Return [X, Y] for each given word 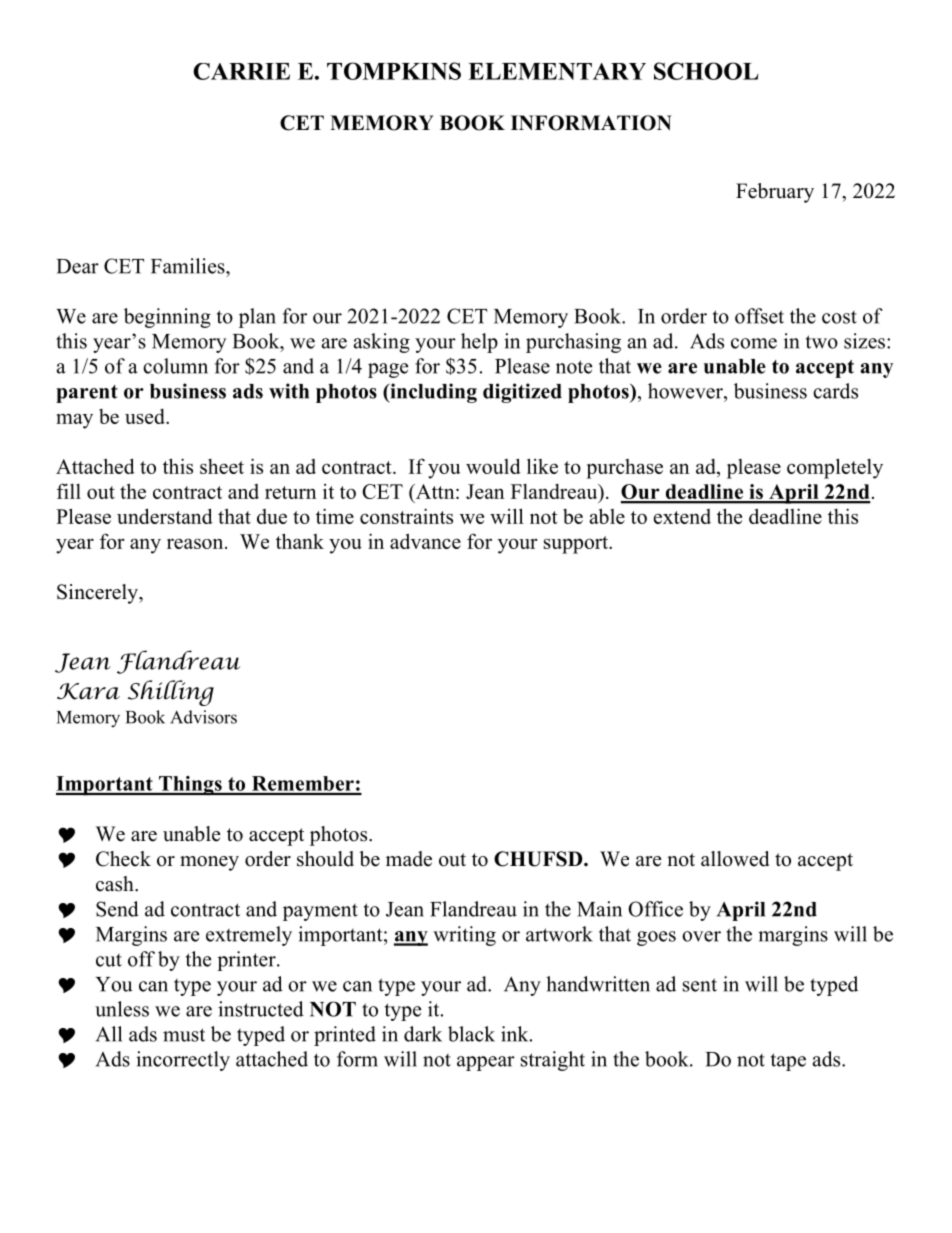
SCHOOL [706, 71]
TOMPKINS [394, 71]
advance [425, 541]
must [184, 1035]
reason [196, 543]
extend [682, 516]
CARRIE [241, 71]
